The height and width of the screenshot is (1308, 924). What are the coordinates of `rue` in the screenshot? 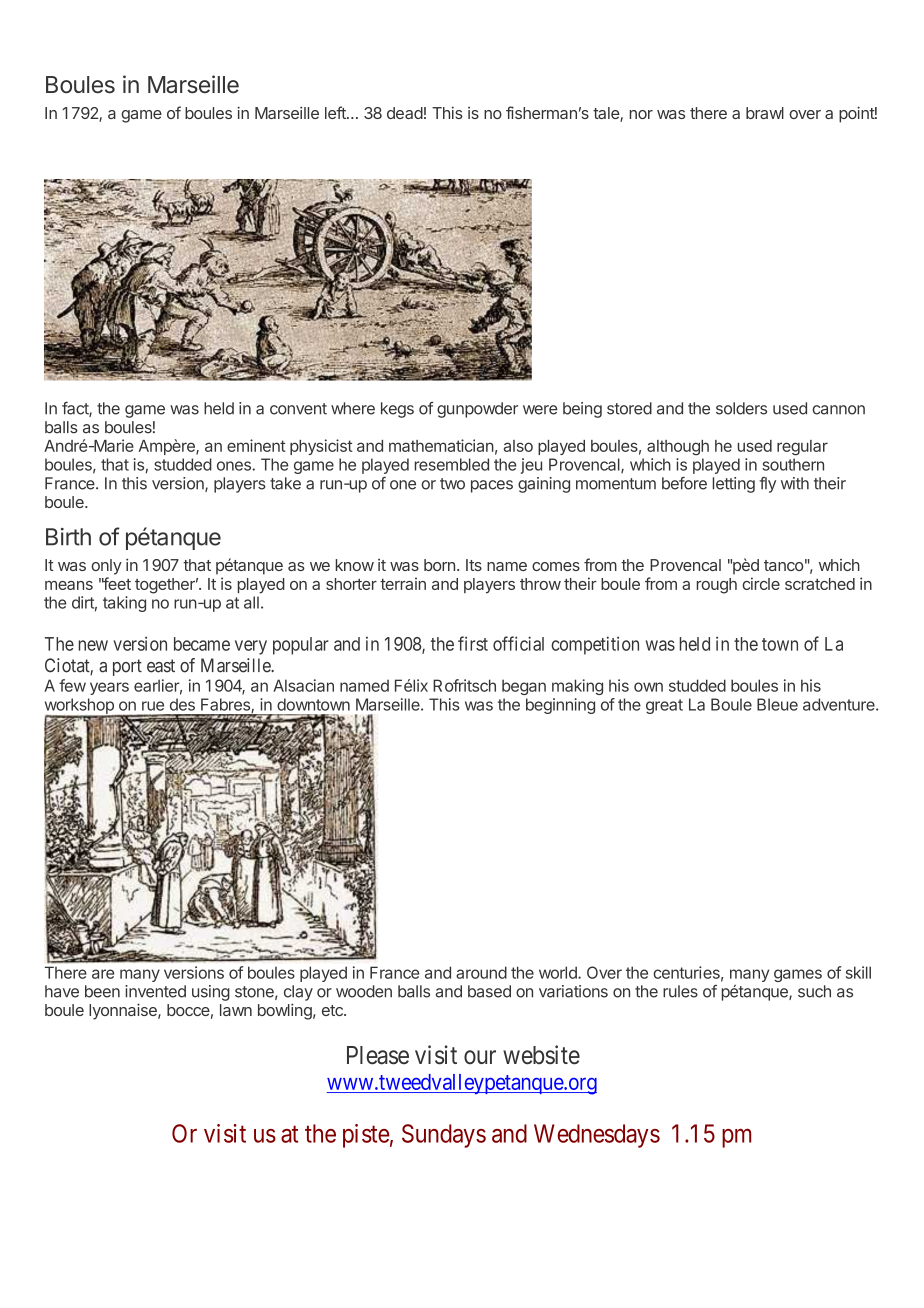 It's located at (153, 706).
